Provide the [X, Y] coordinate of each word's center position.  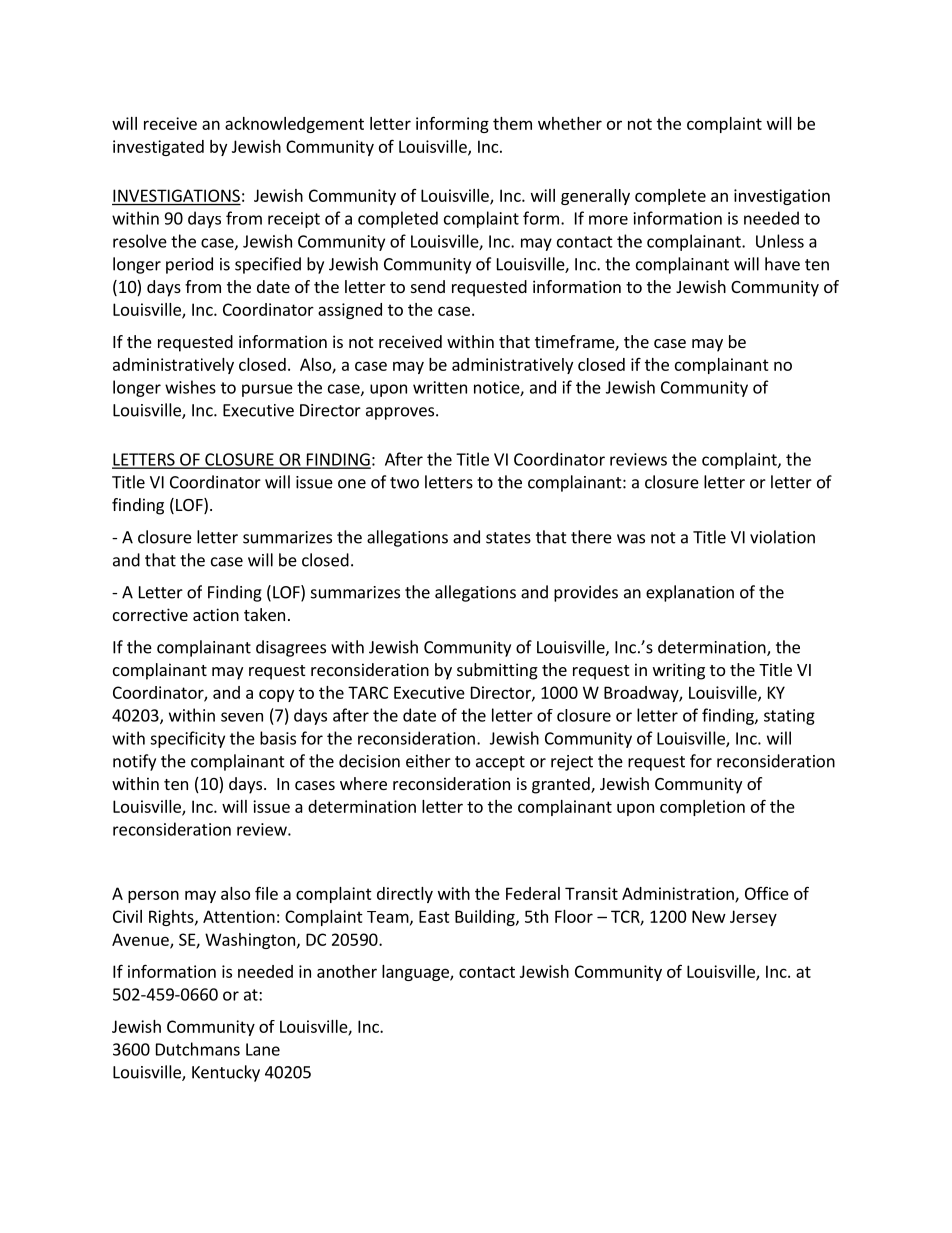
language [416, 973]
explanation [690, 593]
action [216, 614]
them [512, 123]
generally [595, 197]
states [508, 538]
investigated [158, 148]
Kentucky [226, 1073]
